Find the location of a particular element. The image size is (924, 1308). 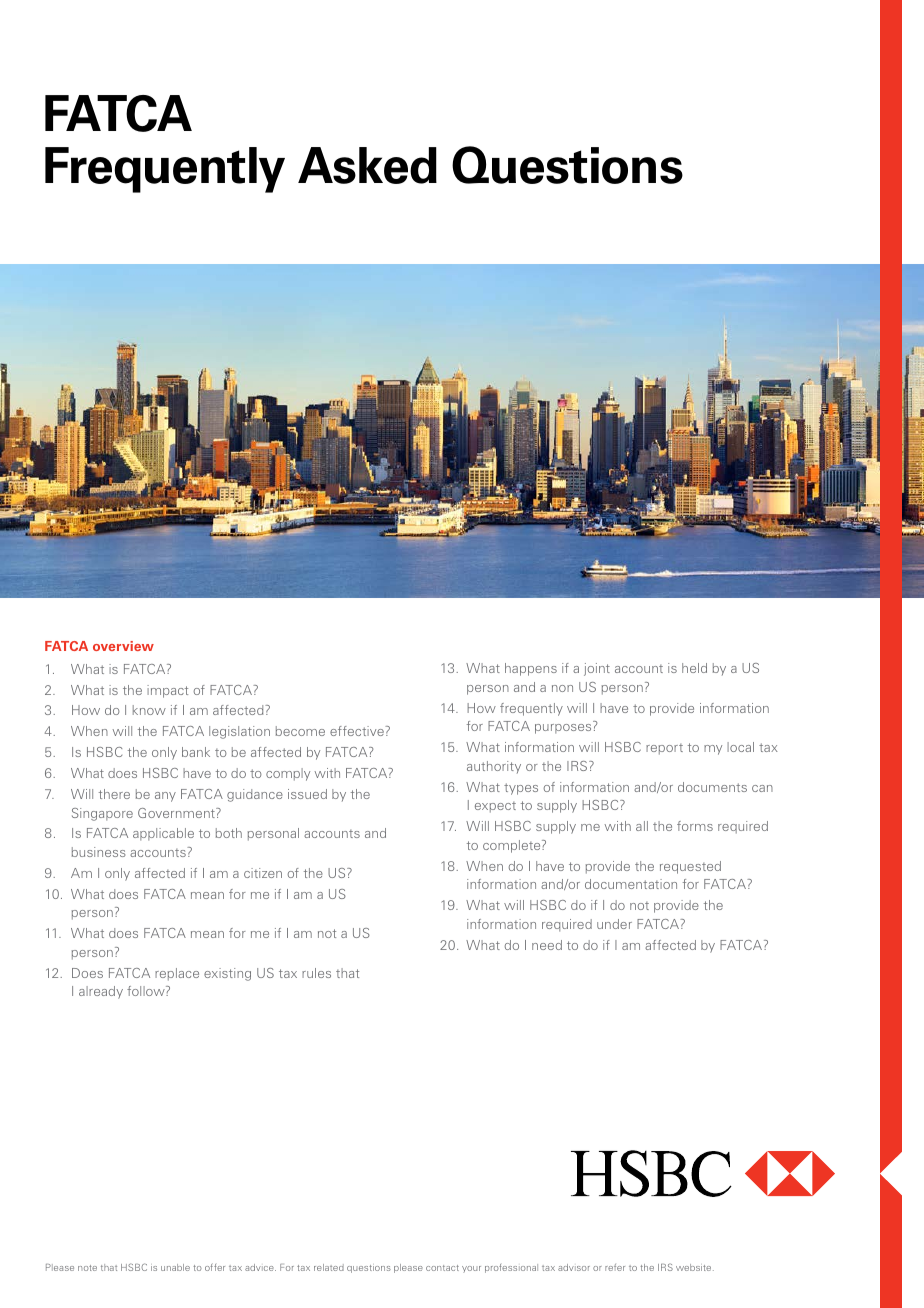

applicable is located at coordinates (163, 834).
